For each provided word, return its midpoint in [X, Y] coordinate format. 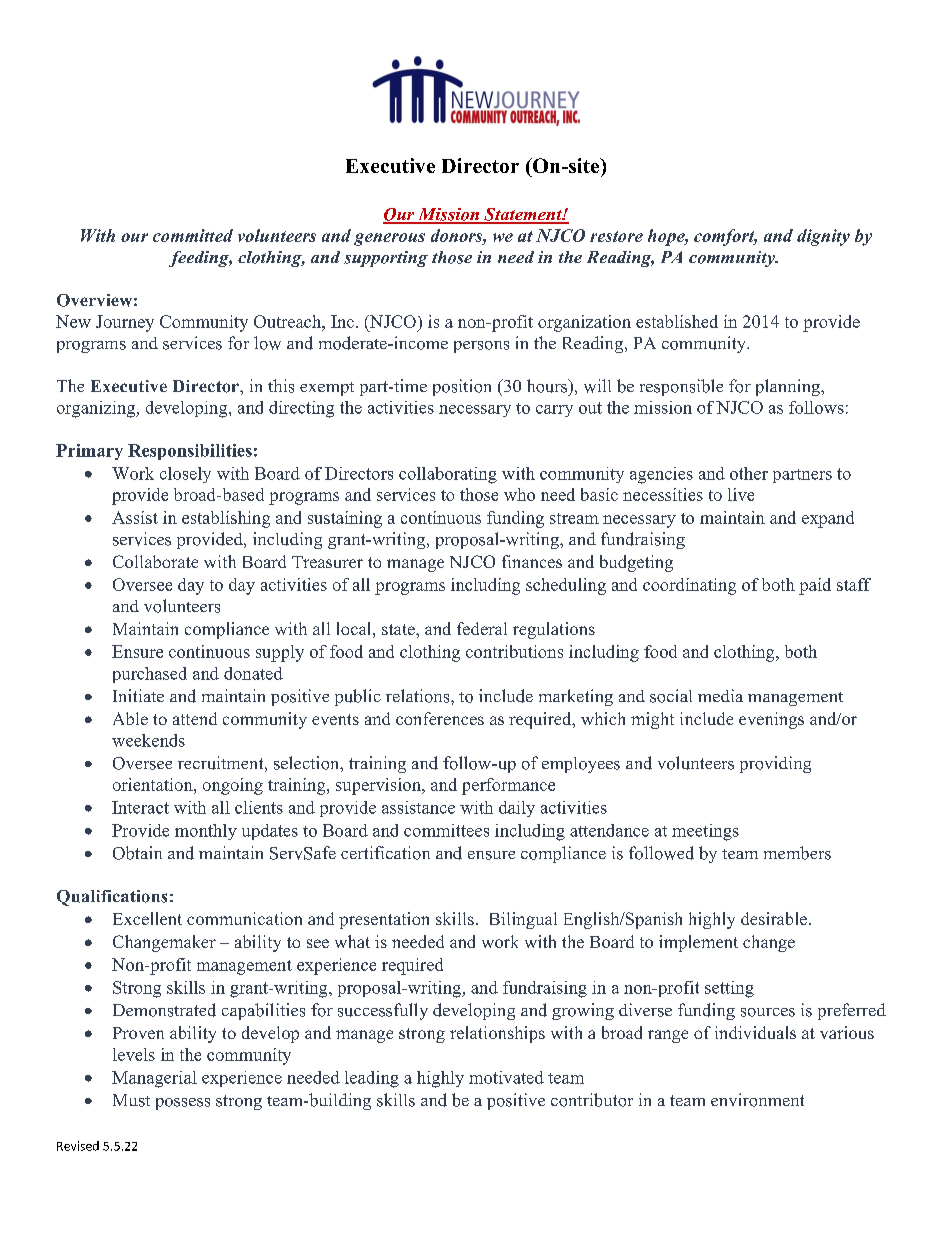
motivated [506, 1077]
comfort [725, 237]
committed [193, 235]
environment [757, 1100]
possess [183, 1104]
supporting [386, 259]
